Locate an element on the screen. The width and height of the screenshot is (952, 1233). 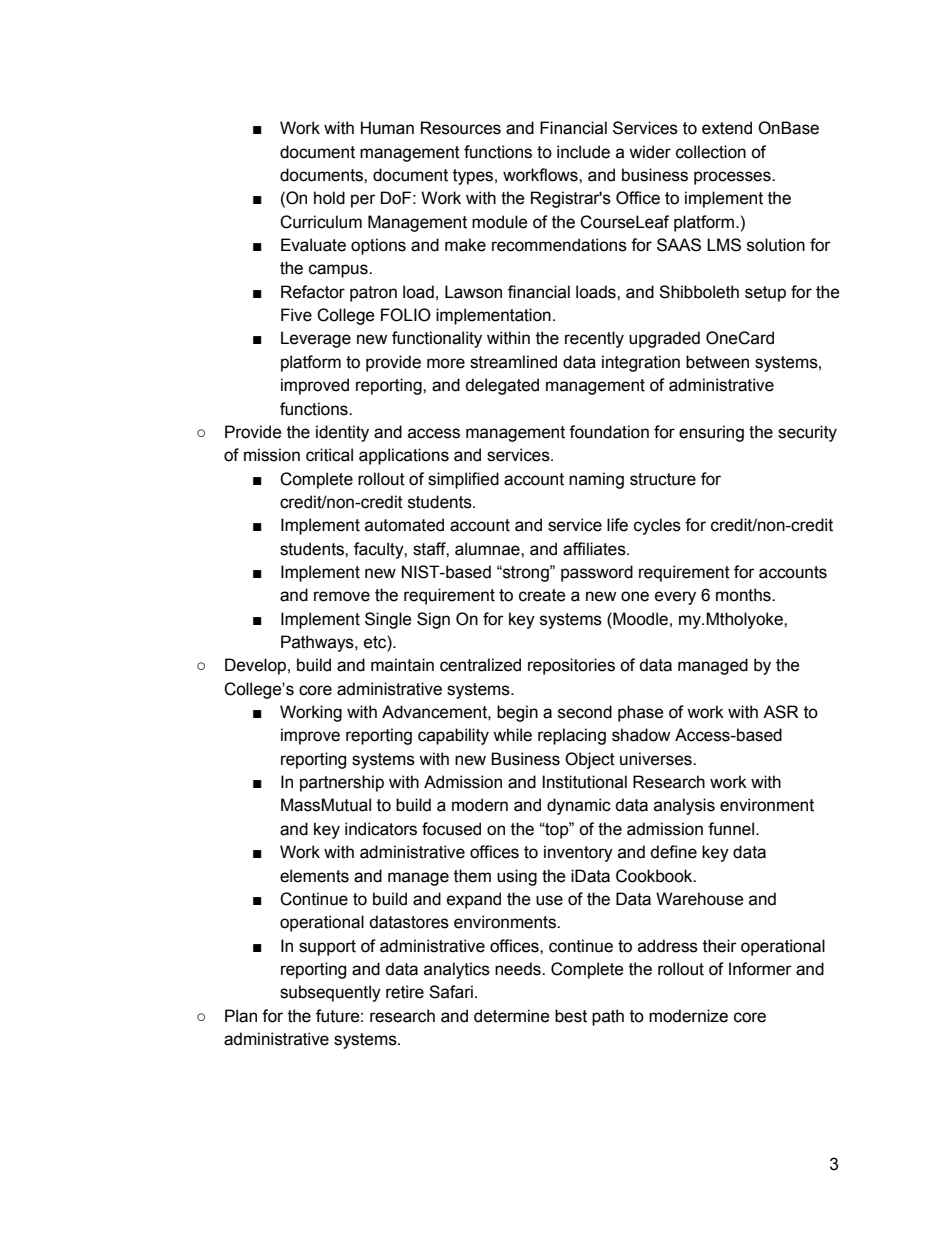
months is located at coordinates (744, 595).
